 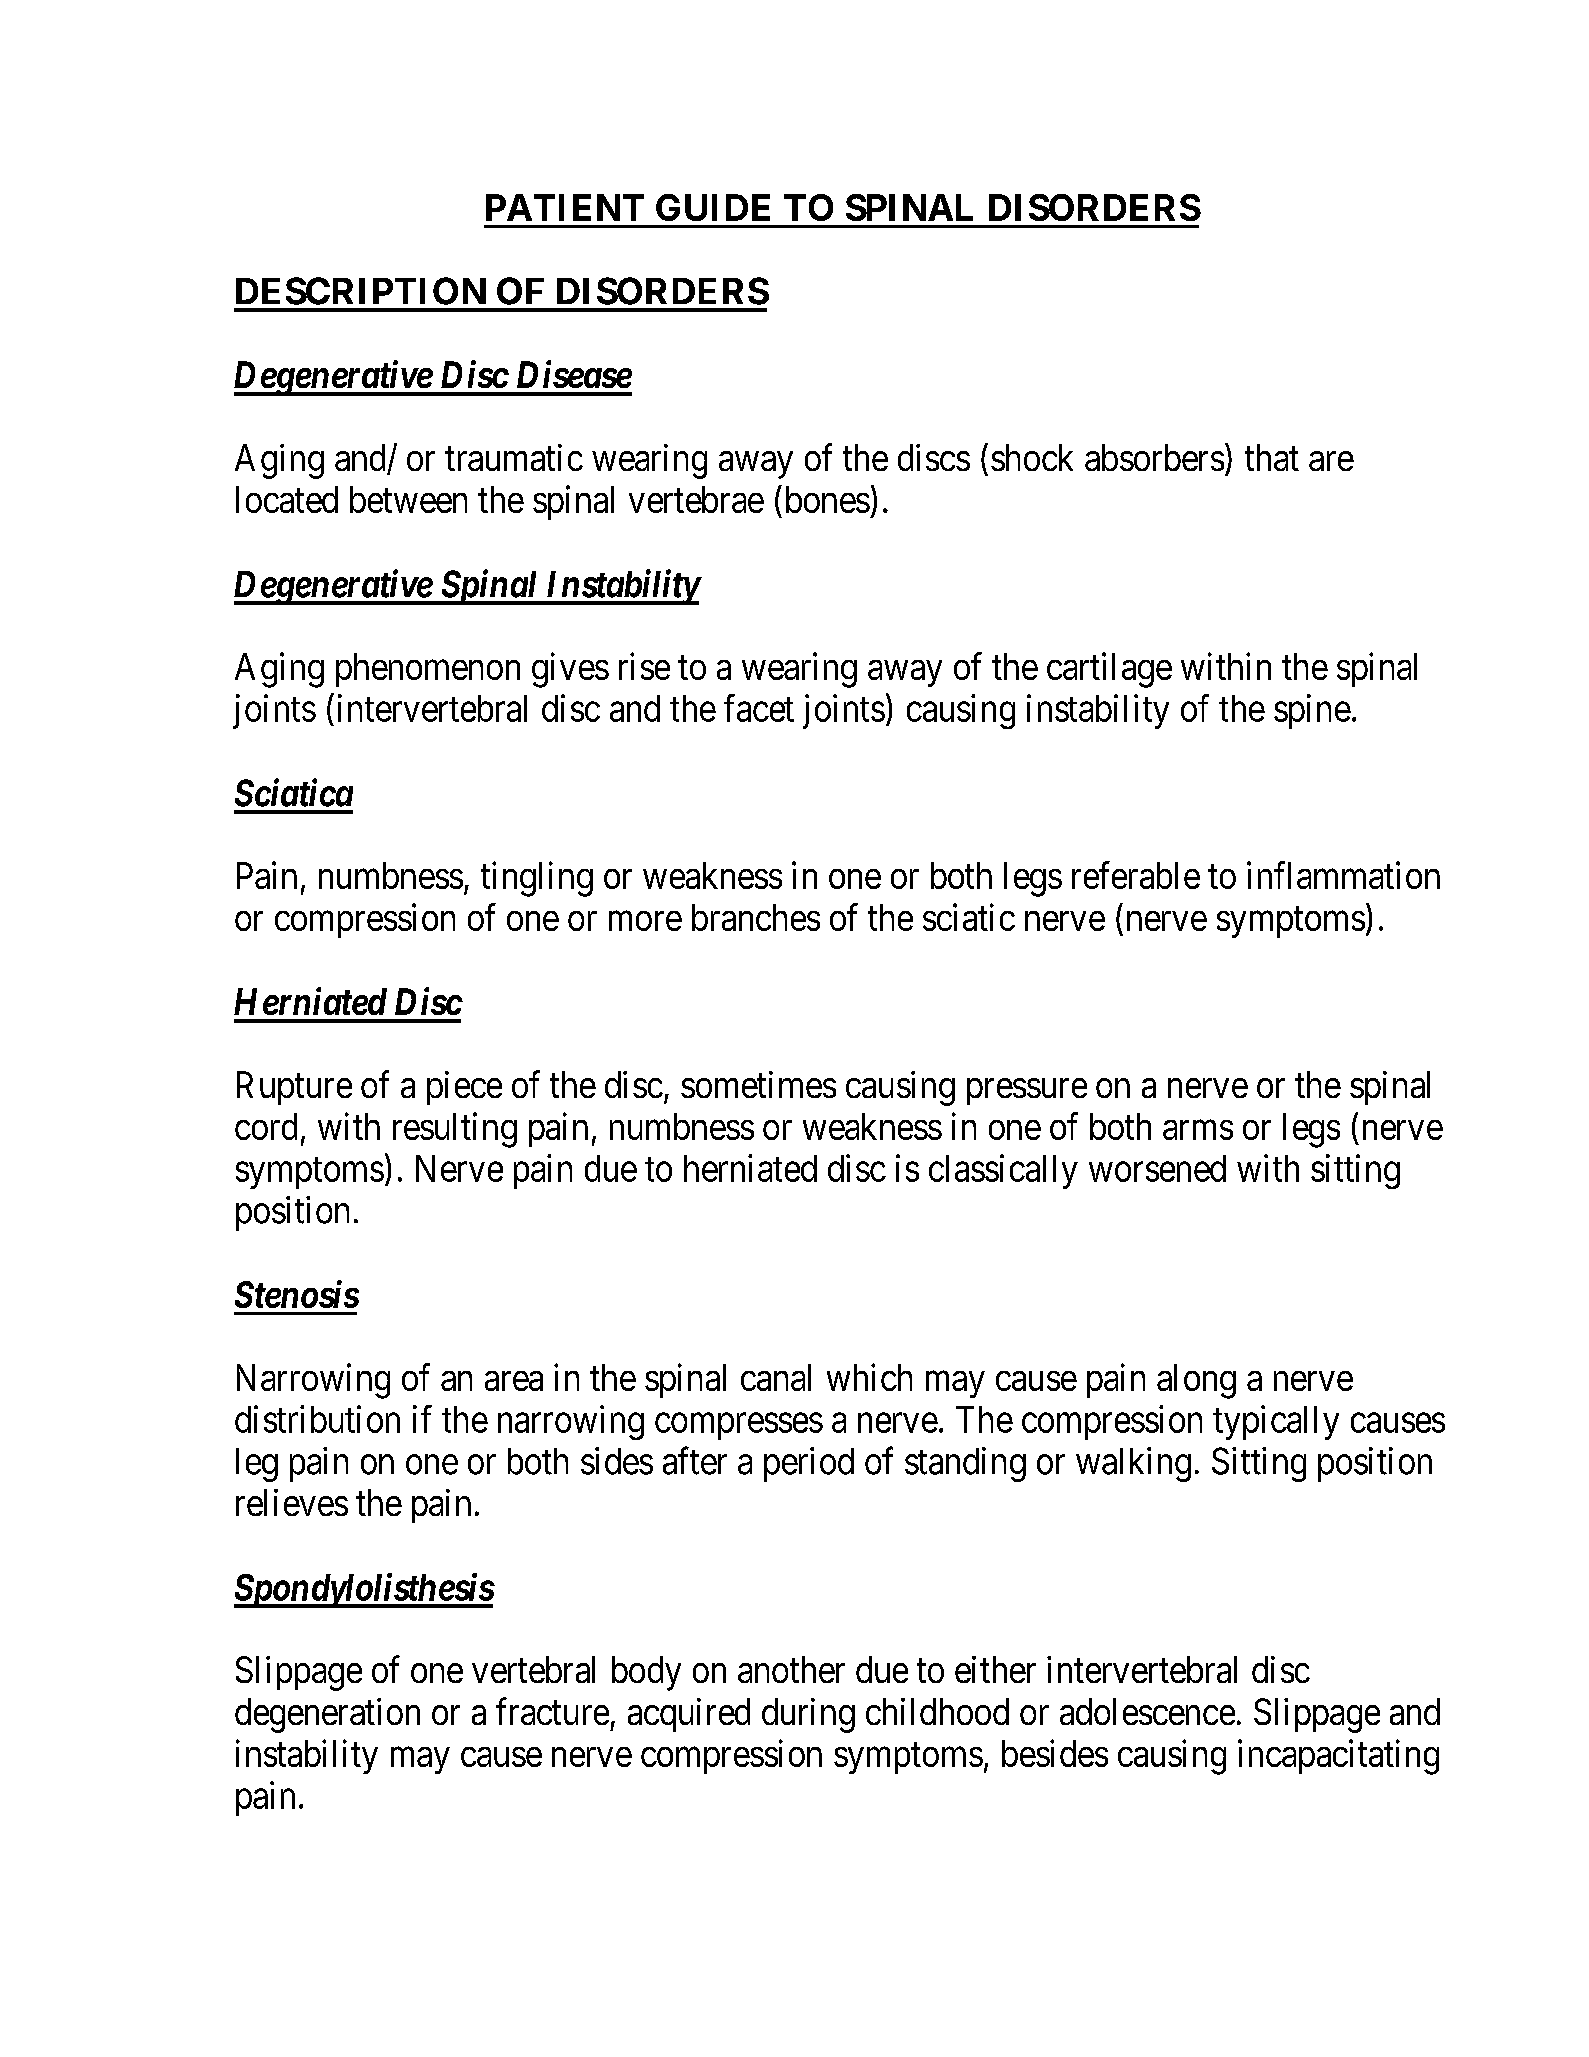 I want to click on facet, so click(x=759, y=708).
